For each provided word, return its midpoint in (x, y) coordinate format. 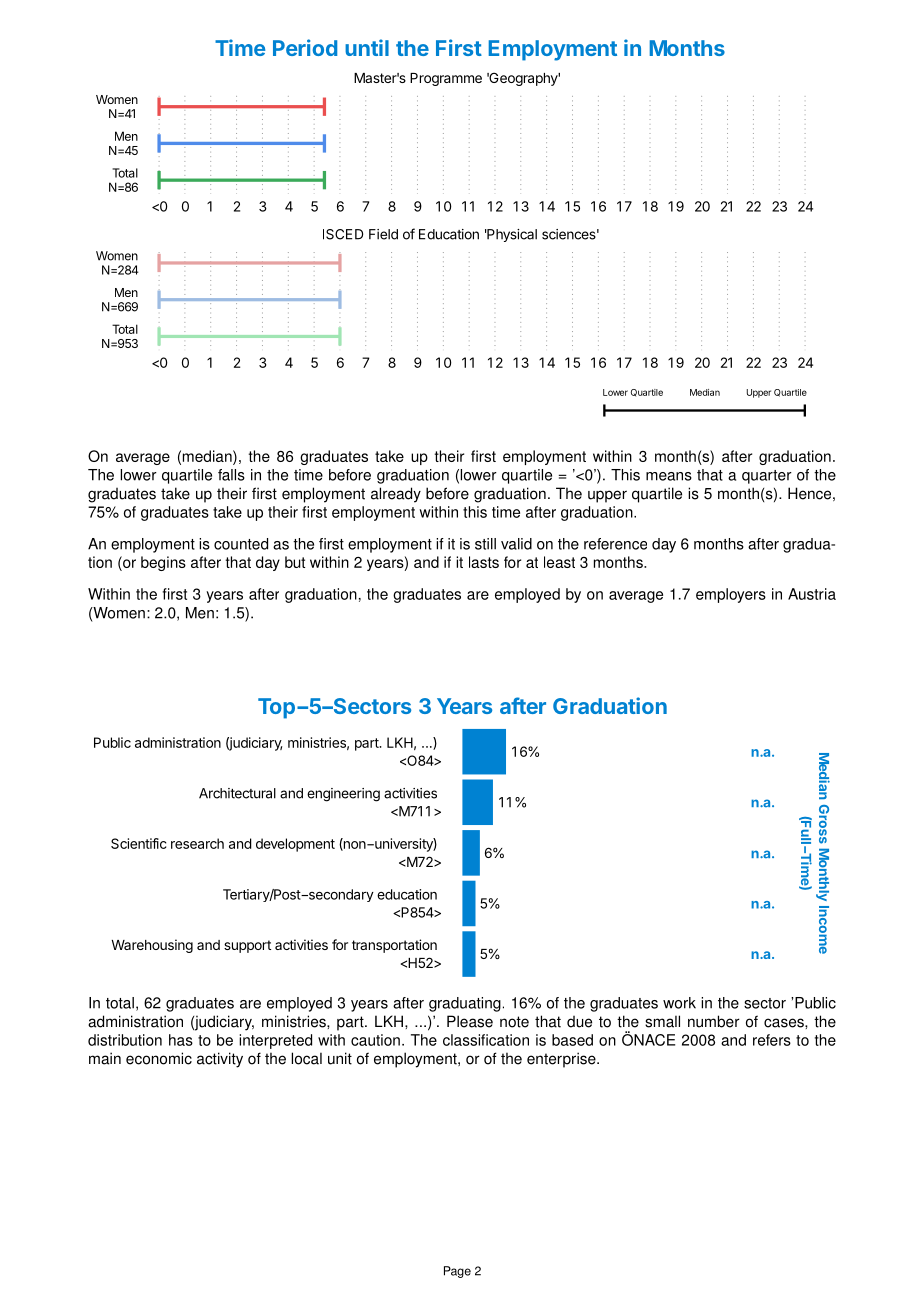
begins (163, 563)
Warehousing (152, 946)
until (367, 47)
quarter (767, 477)
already (396, 495)
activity (220, 1060)
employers (731, 595)
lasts (484, 562)
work (679, 1003)
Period (305, 47)
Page (457, 1272)
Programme (446, 79)
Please (470, 1021)
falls (231, 475)
